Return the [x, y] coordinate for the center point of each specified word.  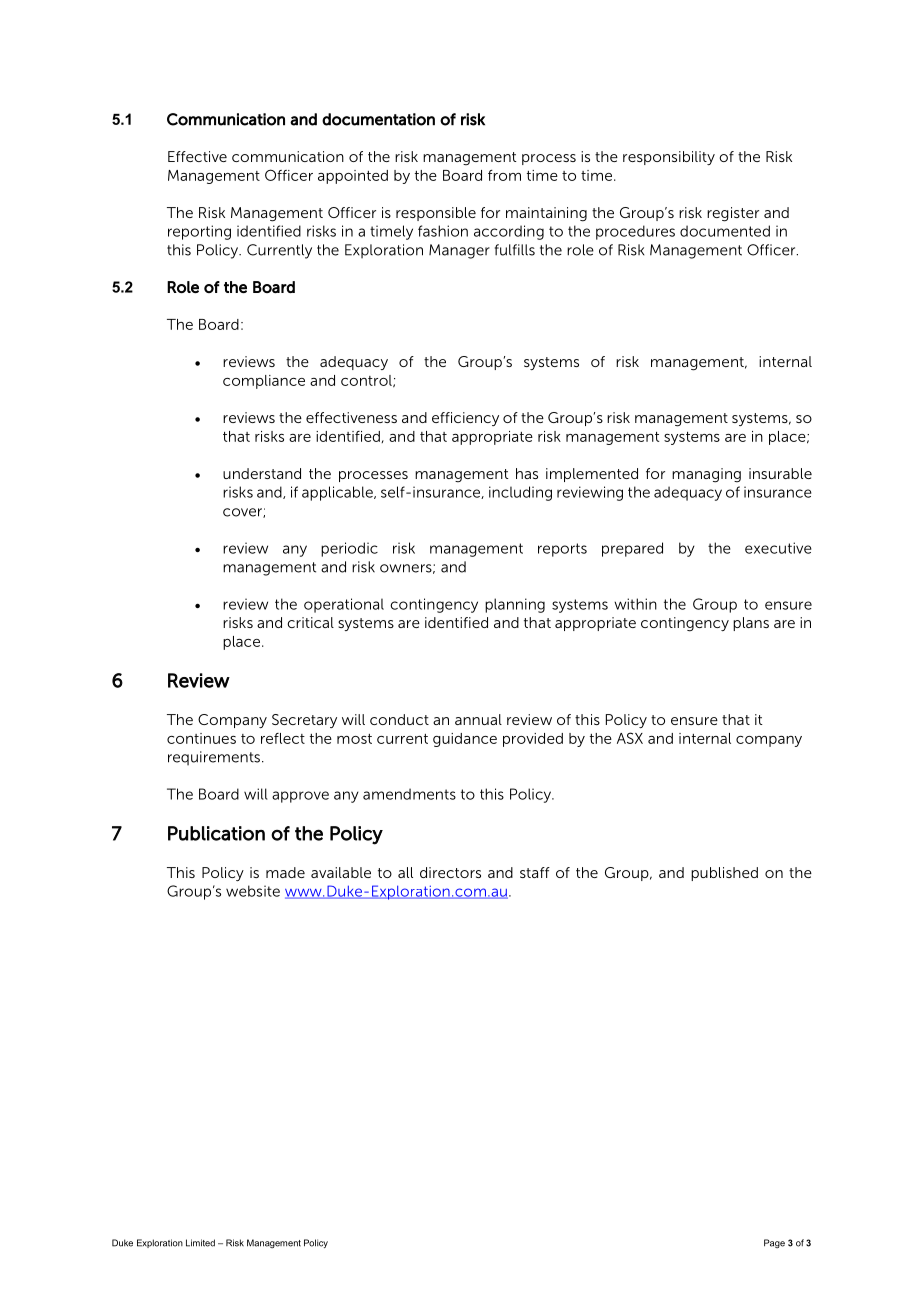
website [253, 891]
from [504, 175]
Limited [200, 1243]
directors [450, 872]
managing [706, 475]
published [724, 874]
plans [751, 624]
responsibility [669, 158]
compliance [264, 382]
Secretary [304, 721]
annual [478, 719]
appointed [353, 177]
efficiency [465, 419]
